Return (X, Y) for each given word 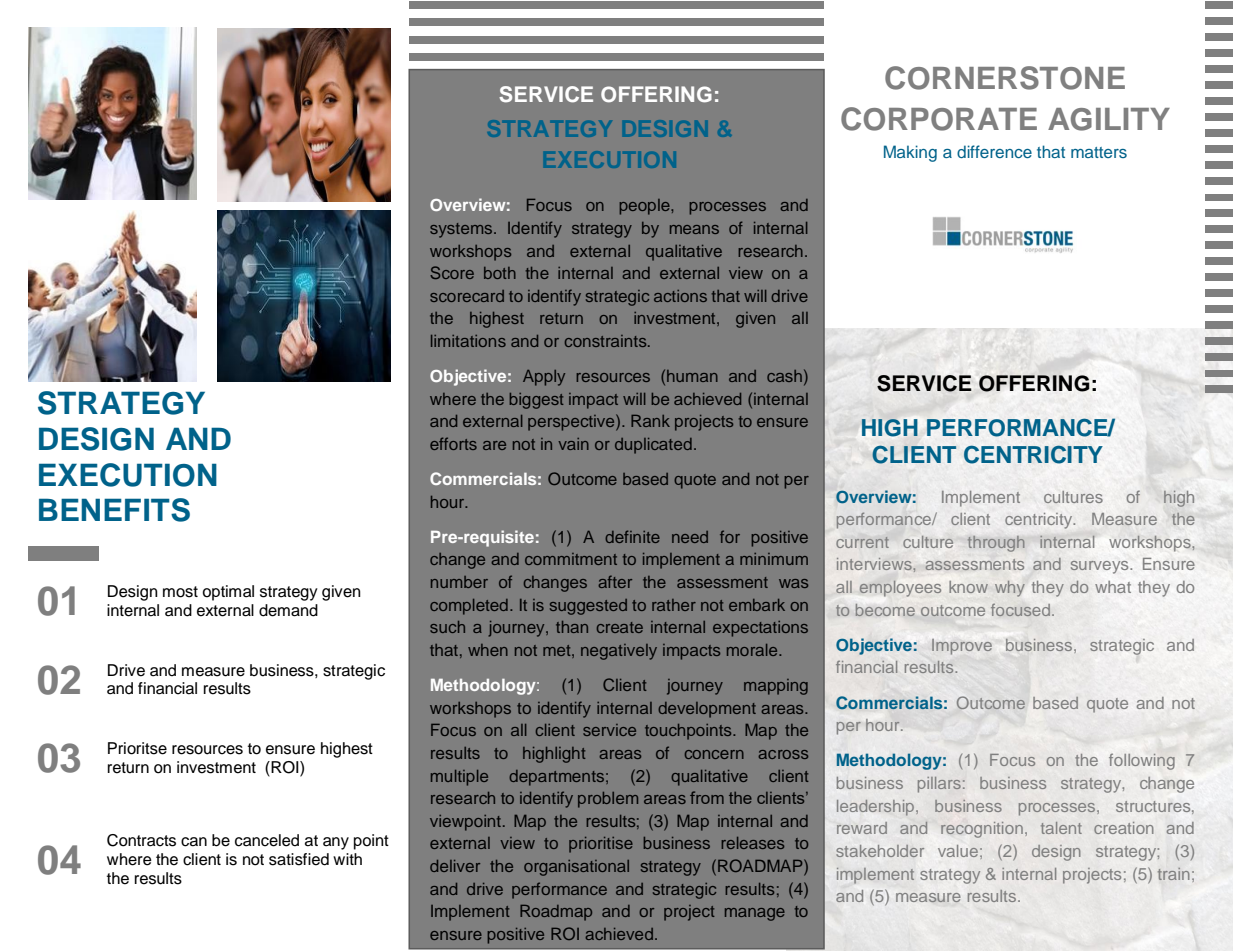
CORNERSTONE (1005, 78)
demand (288, 610)
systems (462, 230)
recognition (982, 830)
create (620, 627)
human (692, 376)
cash (784, 376)
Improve (962, 647)
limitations (468, 341)
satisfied (299, 859)
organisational (576, 868)
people (646, 207)
